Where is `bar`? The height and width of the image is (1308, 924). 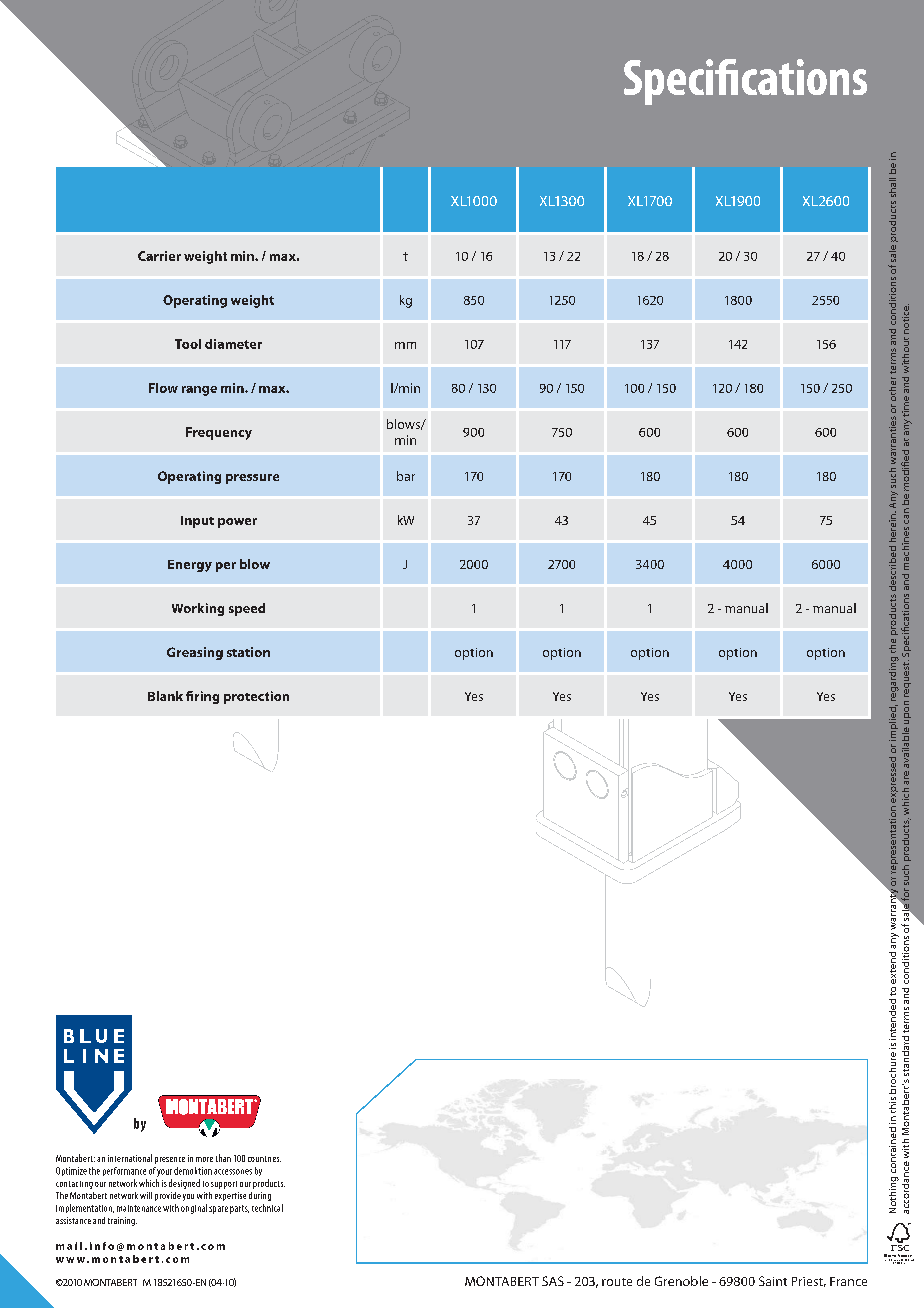
bar is located at coordinates (406, 476).
